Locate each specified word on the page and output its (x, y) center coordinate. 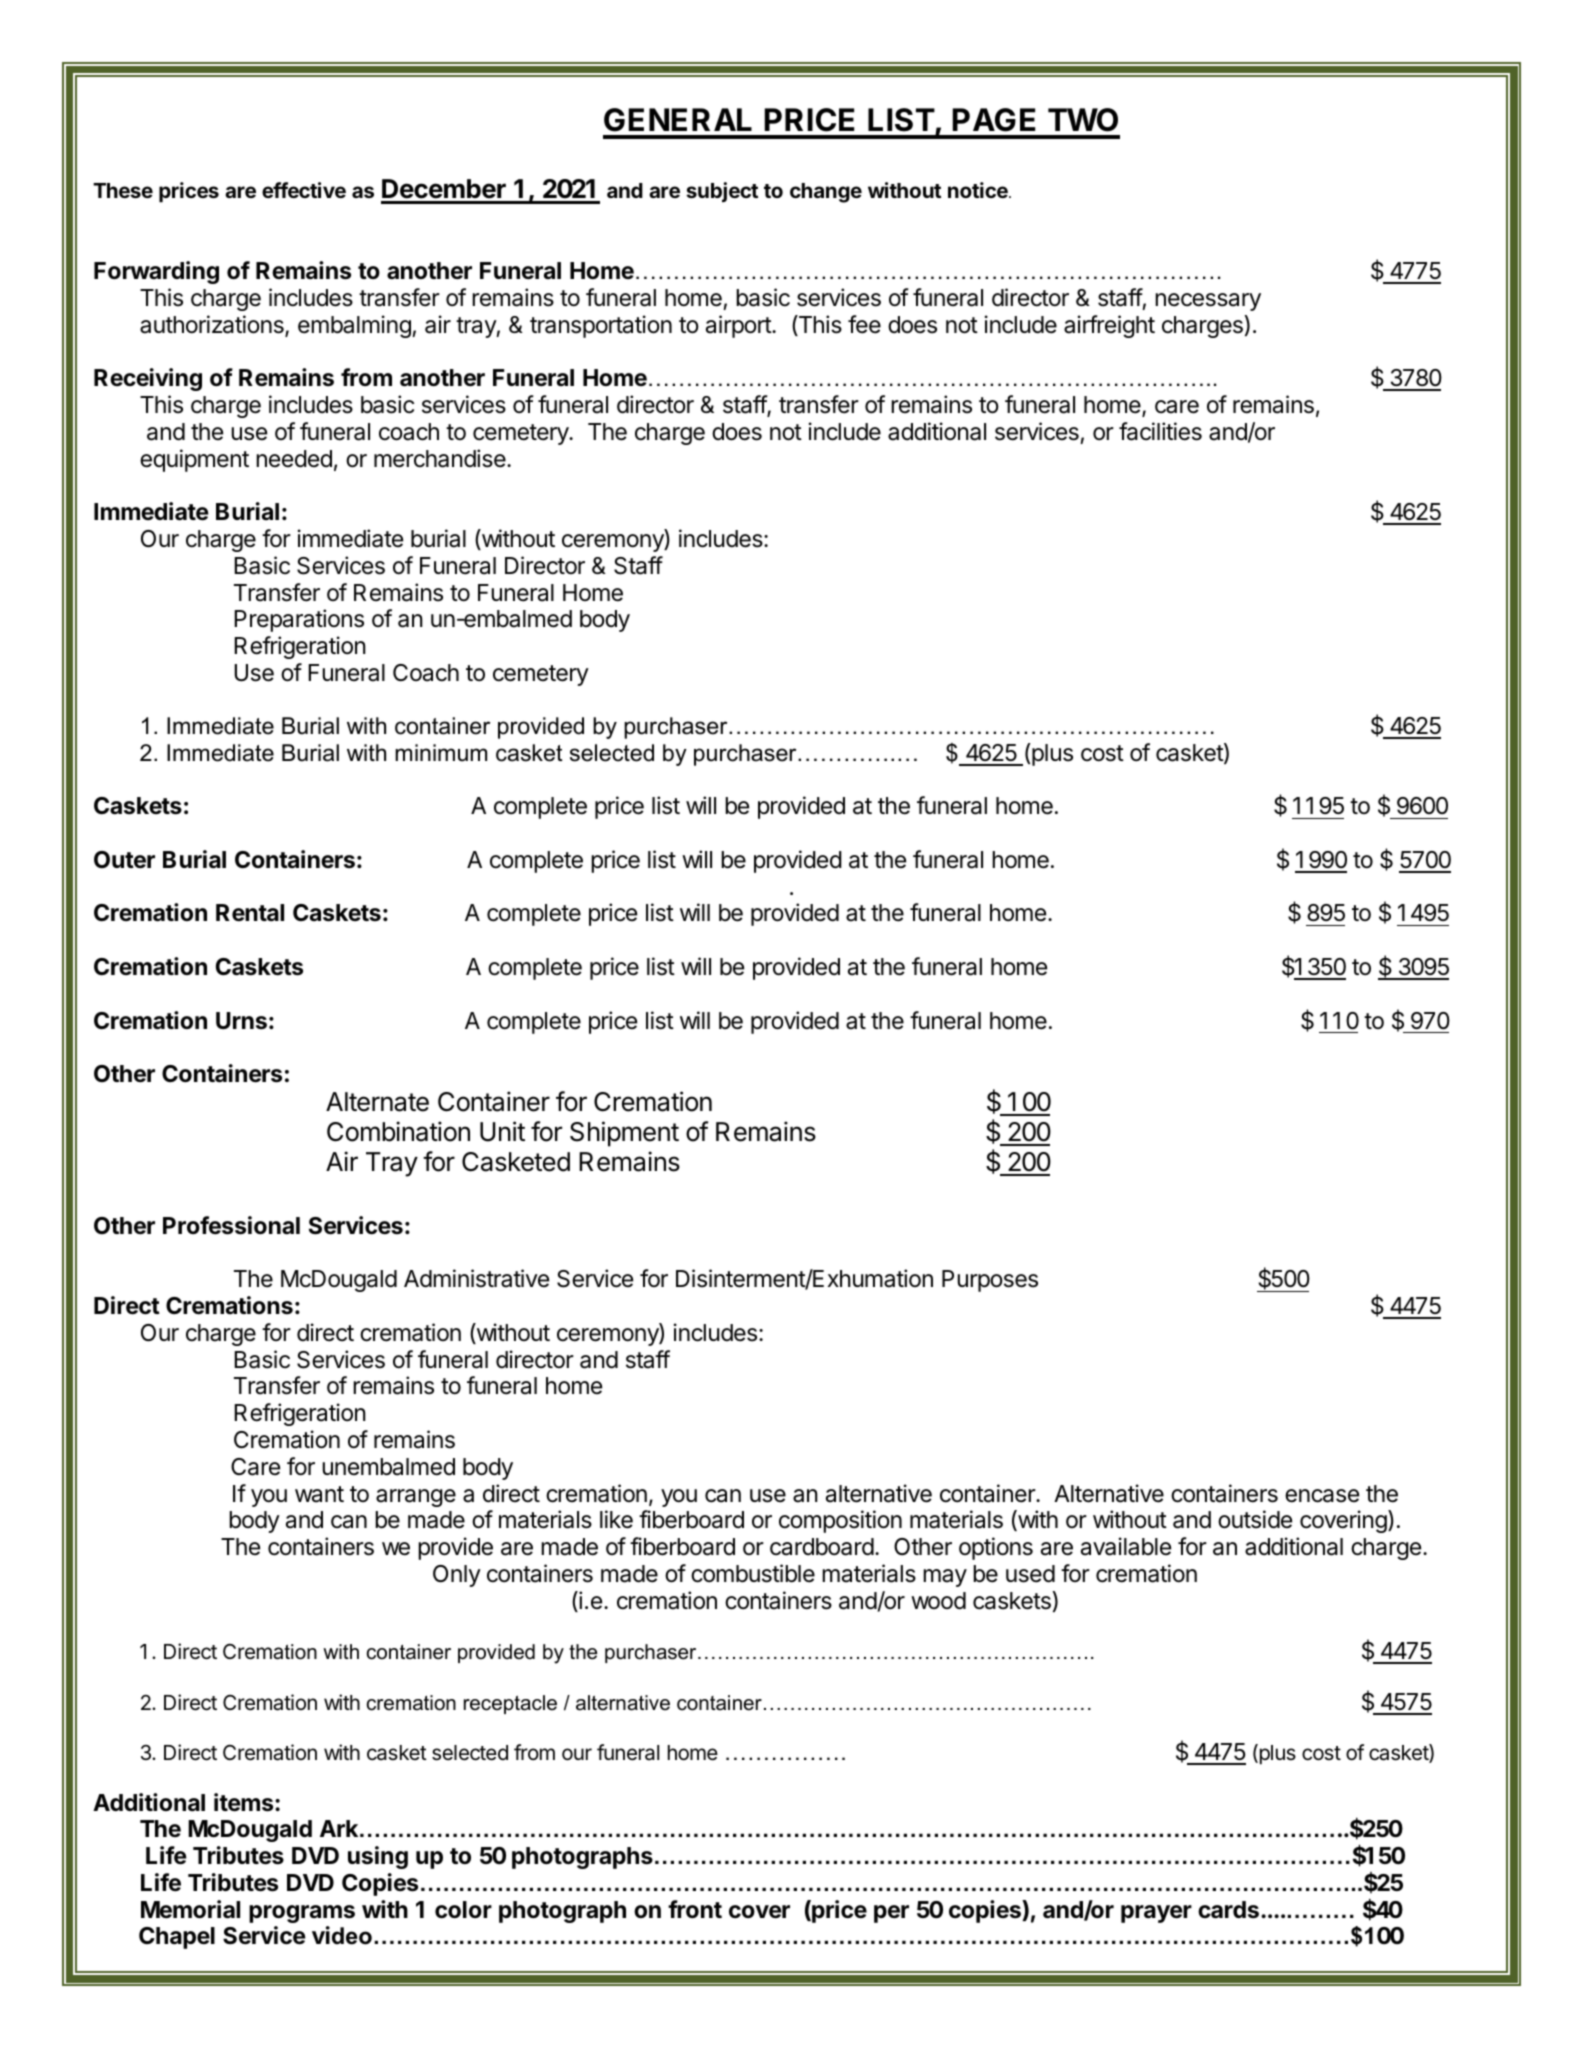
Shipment (624, 1134)
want (319, 1494)
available (1126, 1546)
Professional (231, 1225)
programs (302, 1914)
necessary (1208, 302)
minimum (441, 753)
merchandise (441, 458)
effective (304, 190)
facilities (1160, 431)
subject (722, 192)
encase (1322, 1496)
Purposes (990, 1281)
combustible (753, 1573)
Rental (250, 913)
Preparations (299, 620)
